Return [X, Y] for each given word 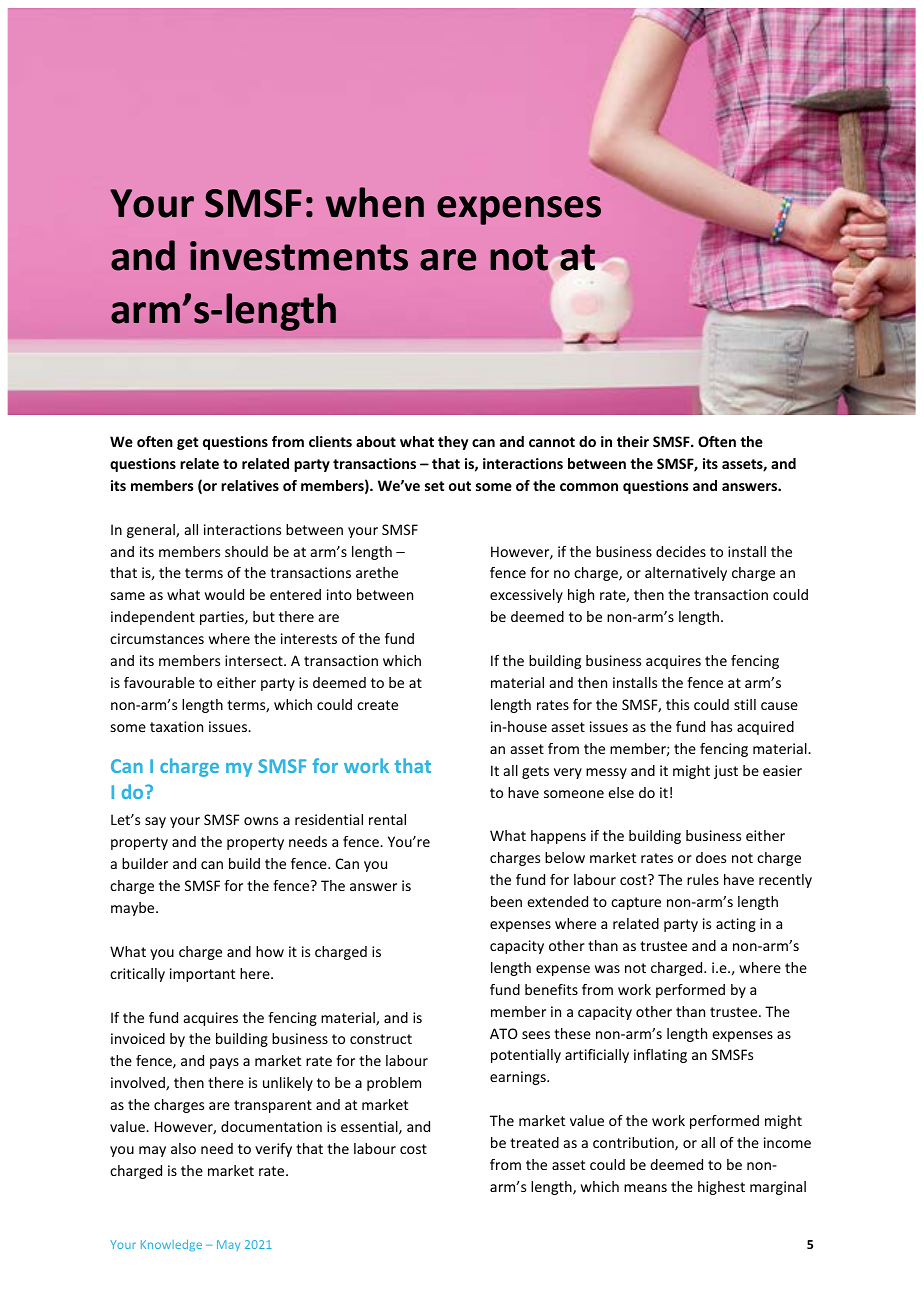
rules [703, 879]
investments [299, 256]
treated [534, 1142]
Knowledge [171, 1245]
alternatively [686, 574]
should [246, 551]
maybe [134, 909]
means [645, 1188]
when [375, 202]
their [633, 441]
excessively [526, 596]
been [506, 901]
